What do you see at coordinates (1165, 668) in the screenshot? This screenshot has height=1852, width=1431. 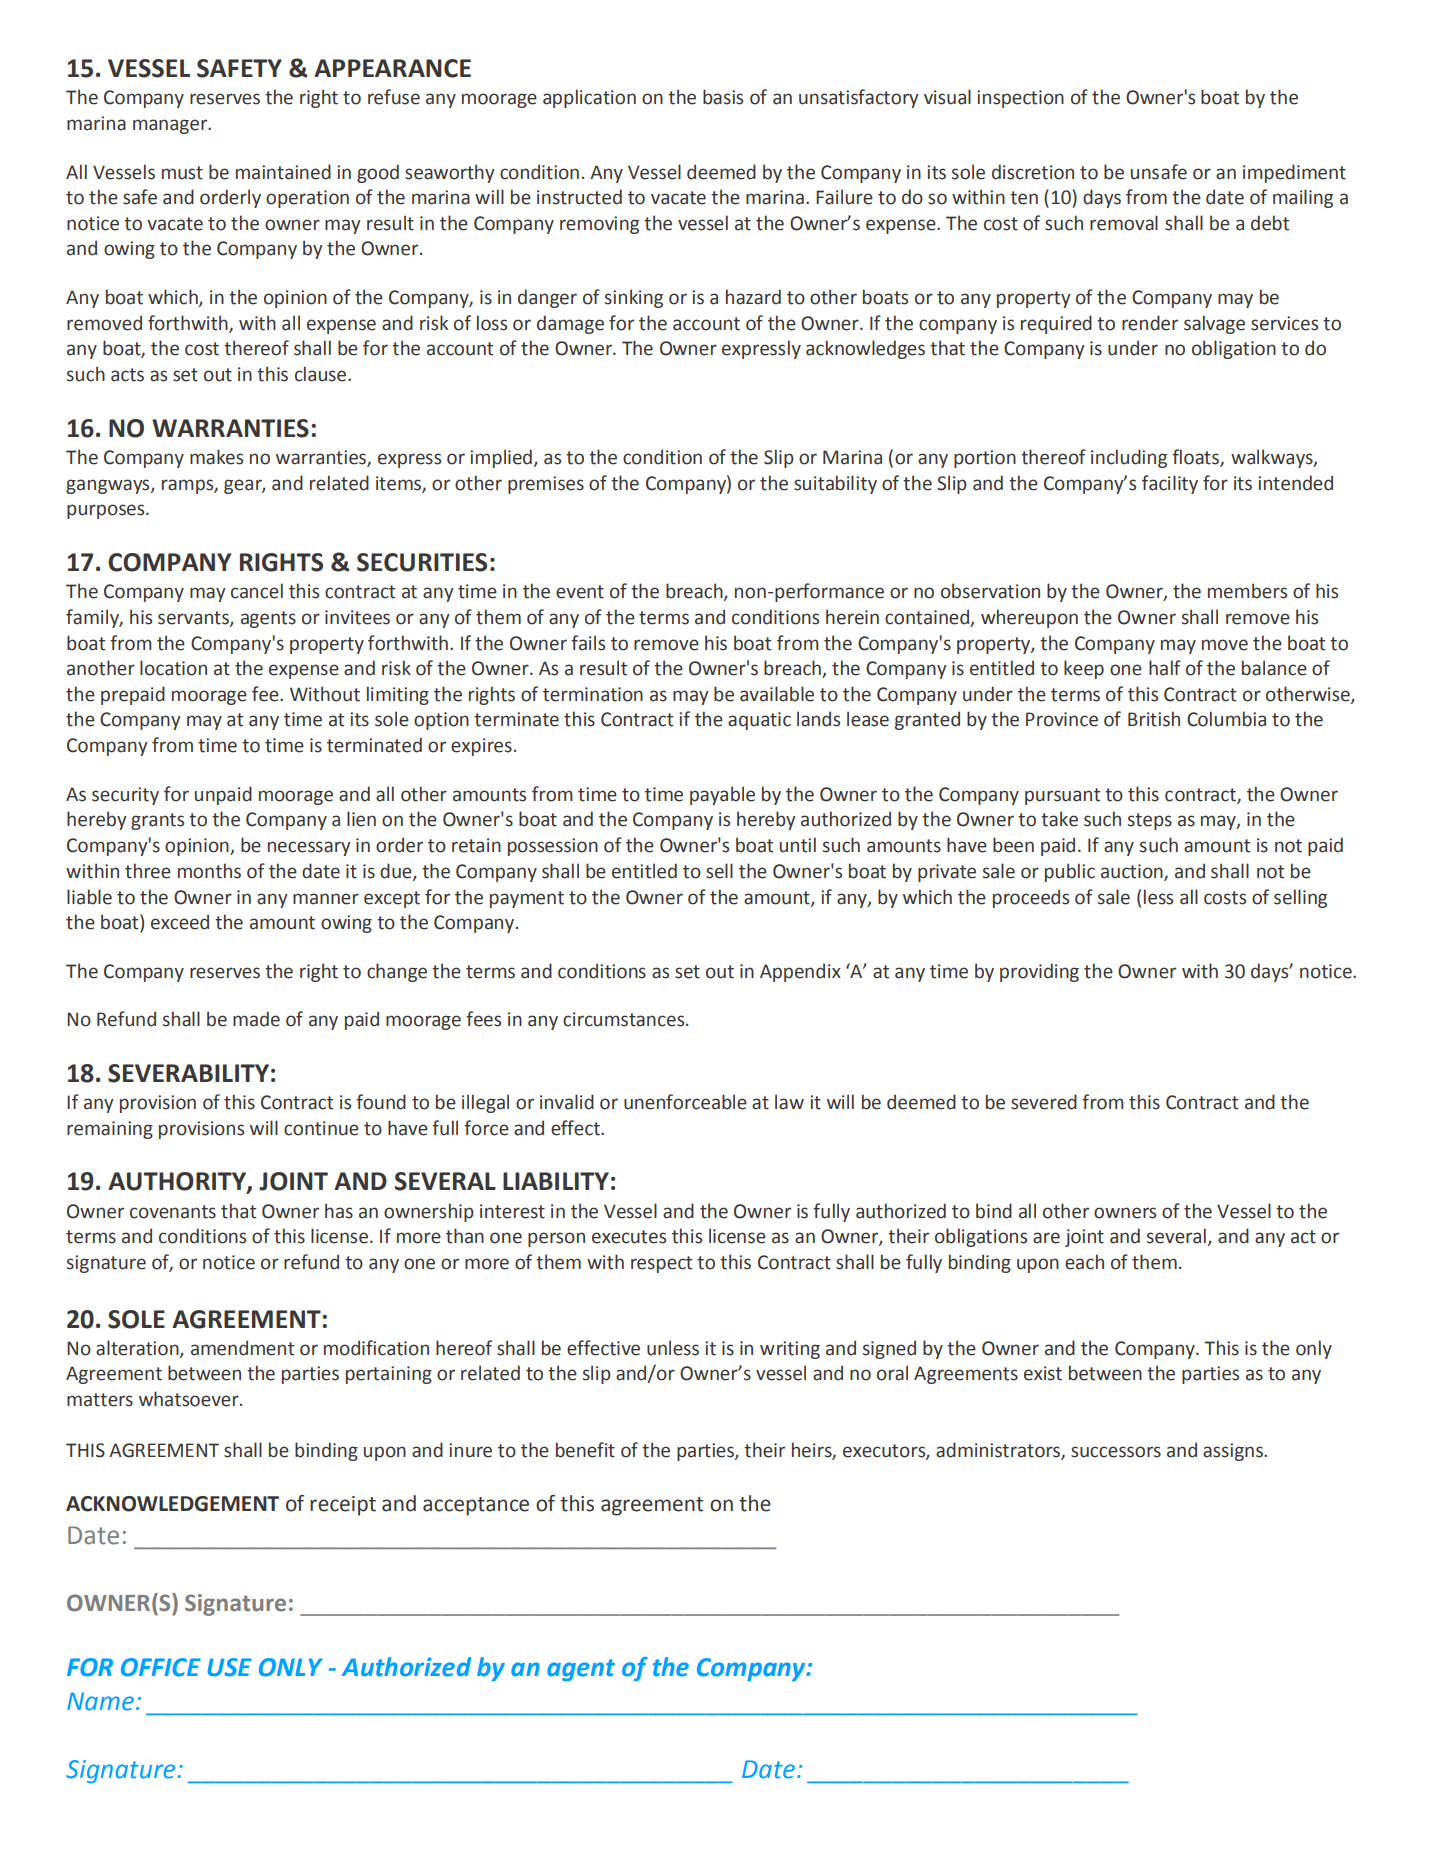 I see `half` at bounding box center [1165, 668].
